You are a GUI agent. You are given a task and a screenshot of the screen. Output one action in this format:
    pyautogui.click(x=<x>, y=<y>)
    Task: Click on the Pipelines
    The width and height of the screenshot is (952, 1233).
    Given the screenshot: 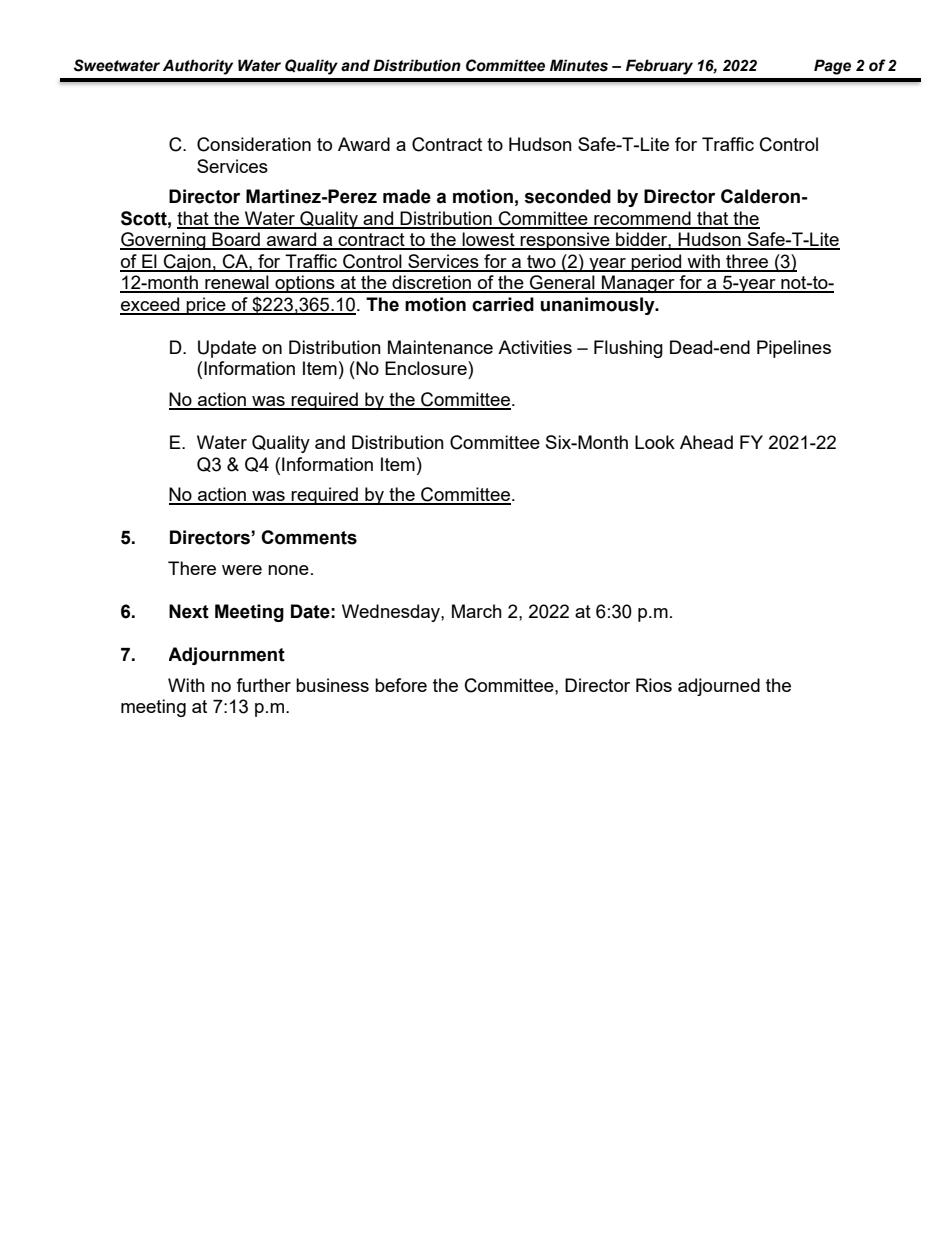 What is the action you would take?
    pyautogui.click(x=794, y=349)
